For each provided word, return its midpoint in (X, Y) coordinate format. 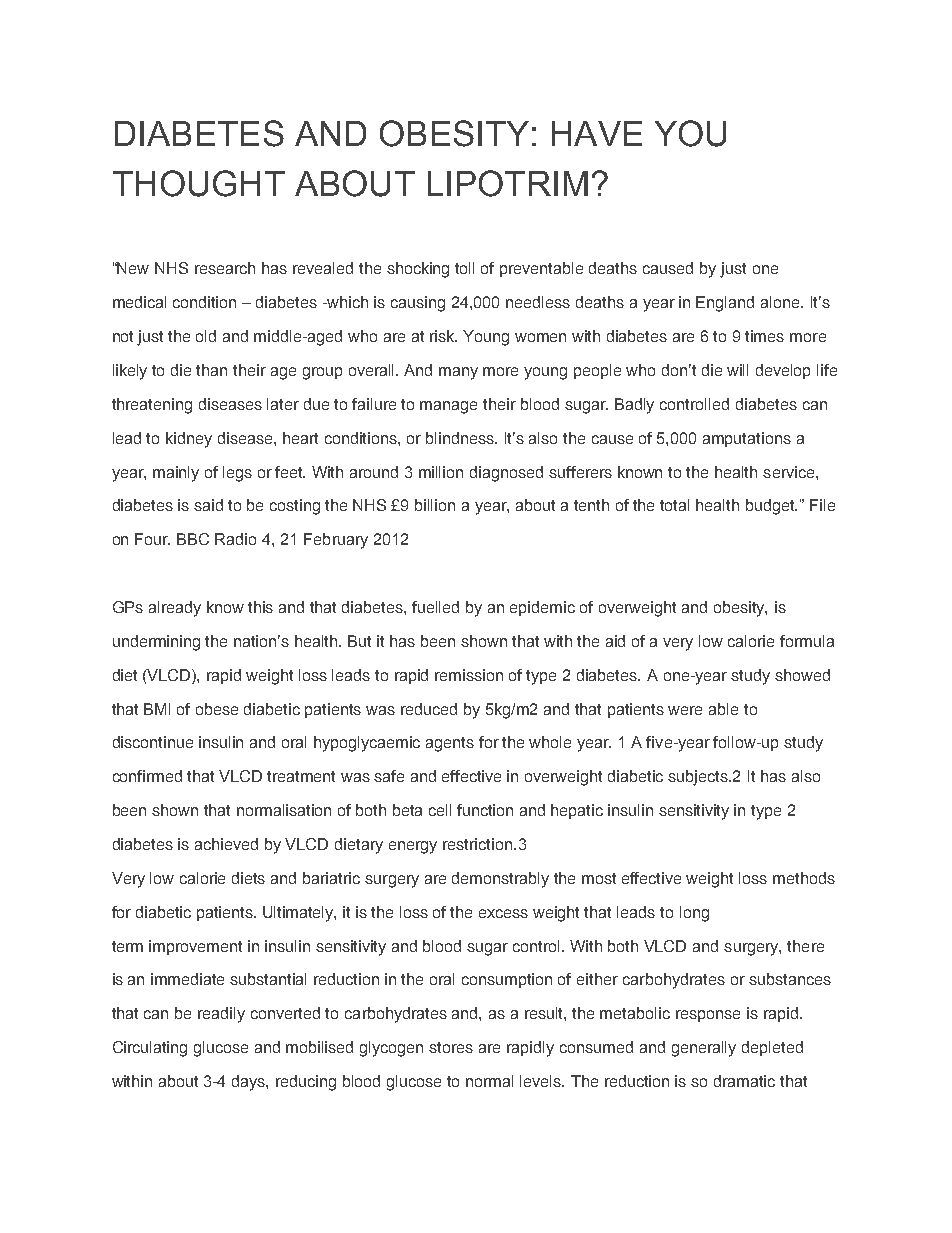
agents (450, 744)
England (725, 304)
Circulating (150, 1049)
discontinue (153, 742)
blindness (461, 438)
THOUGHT (199, 183)
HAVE (597, 133)
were (685, 710)
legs (237, 474)
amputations (747, 439)
